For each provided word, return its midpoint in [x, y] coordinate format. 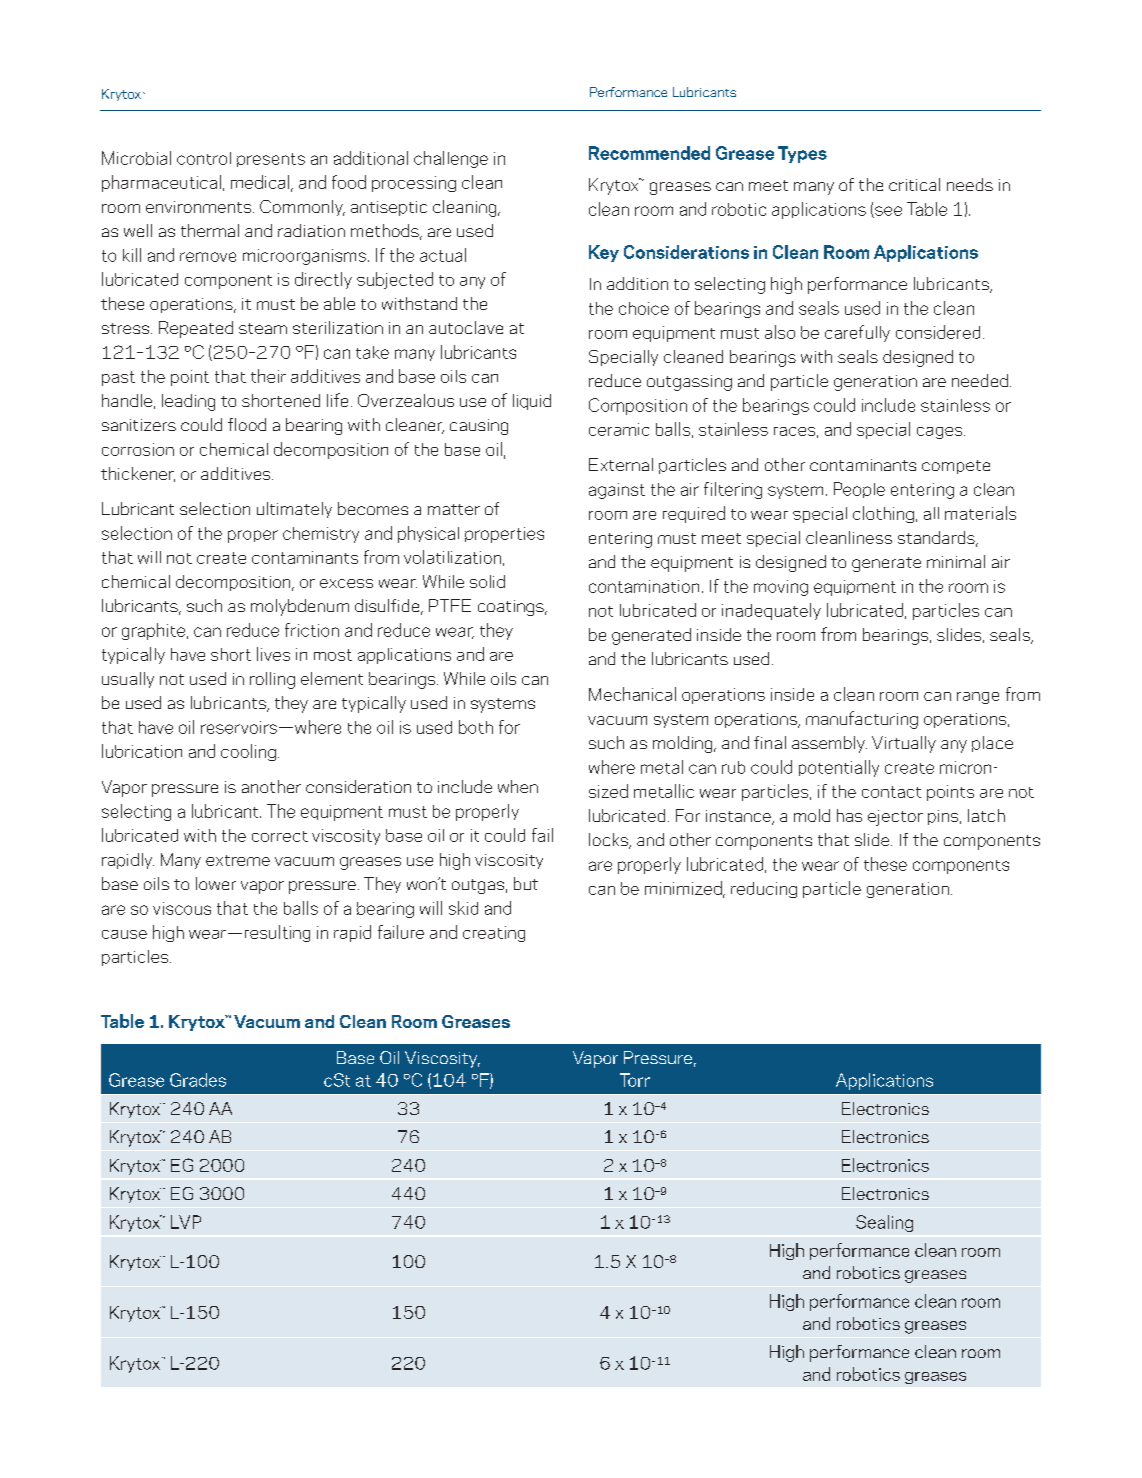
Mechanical [632, 694]
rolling [272, 680]
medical [261, 183]
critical [914, 184]
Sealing [884, 1223]
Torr [635, 1080]
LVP [186, 1222]
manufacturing [862, 720]
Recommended [649, 153]
